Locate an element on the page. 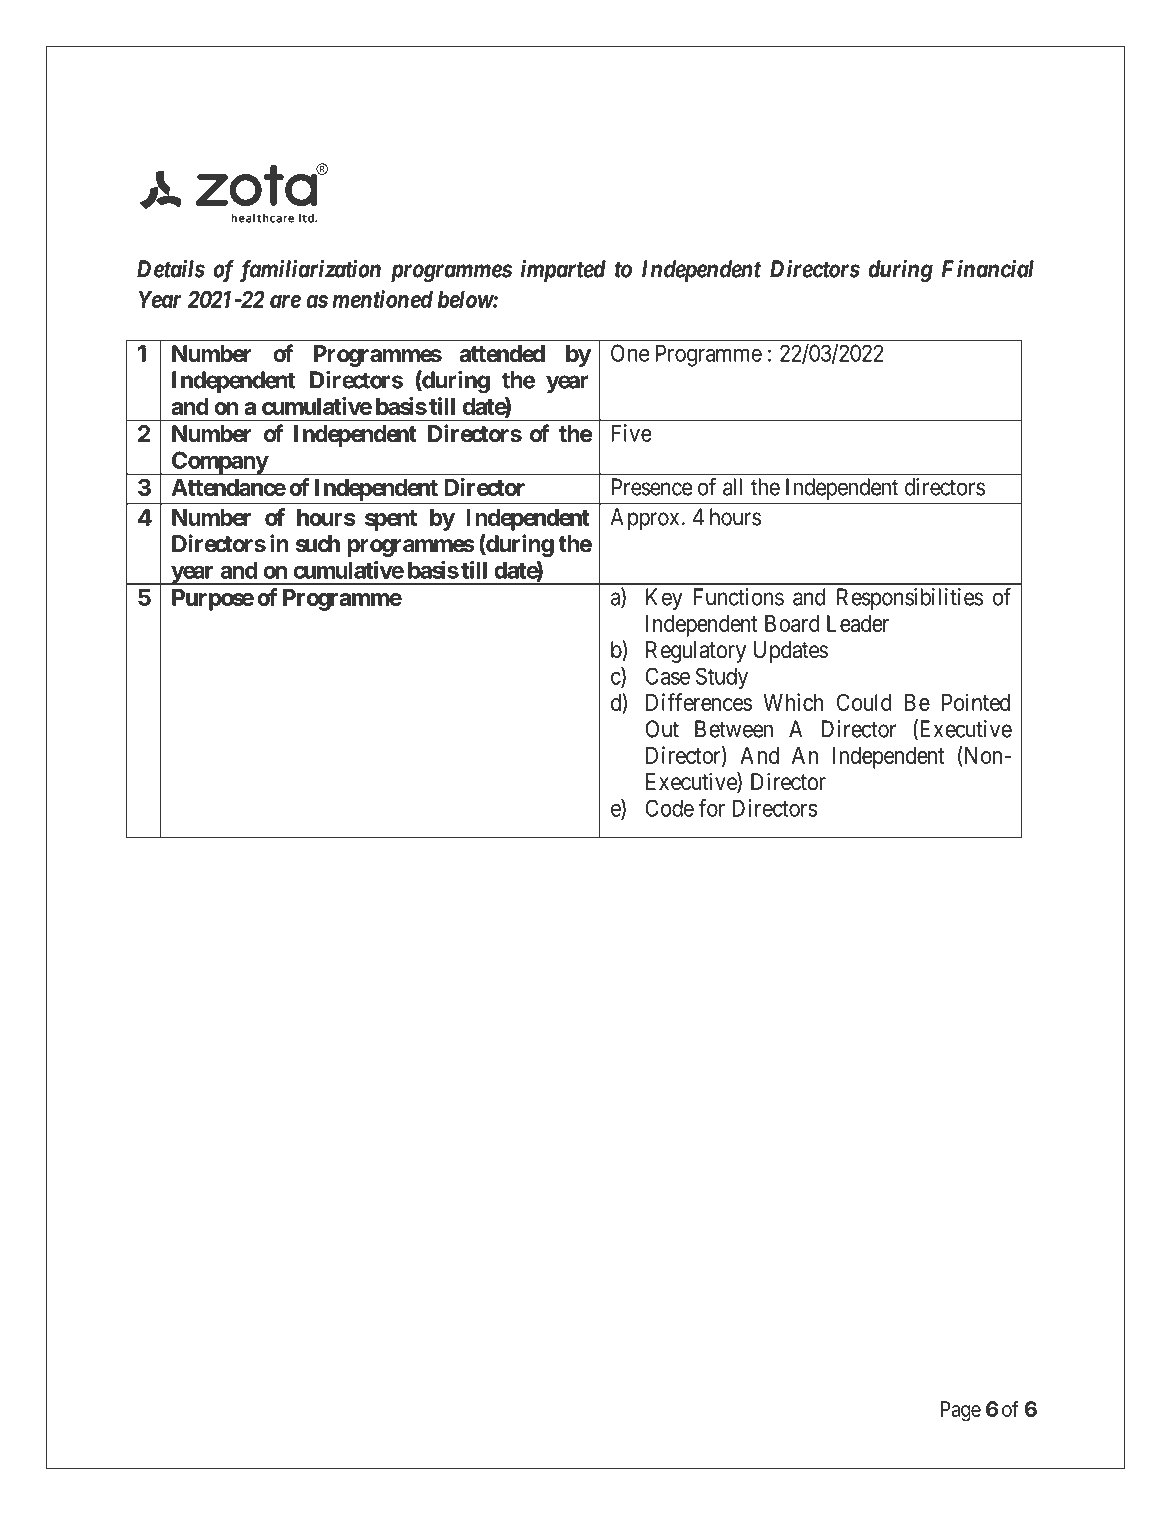 This image has height=1515, width=1171. for is located at coordinates (712, 808).
